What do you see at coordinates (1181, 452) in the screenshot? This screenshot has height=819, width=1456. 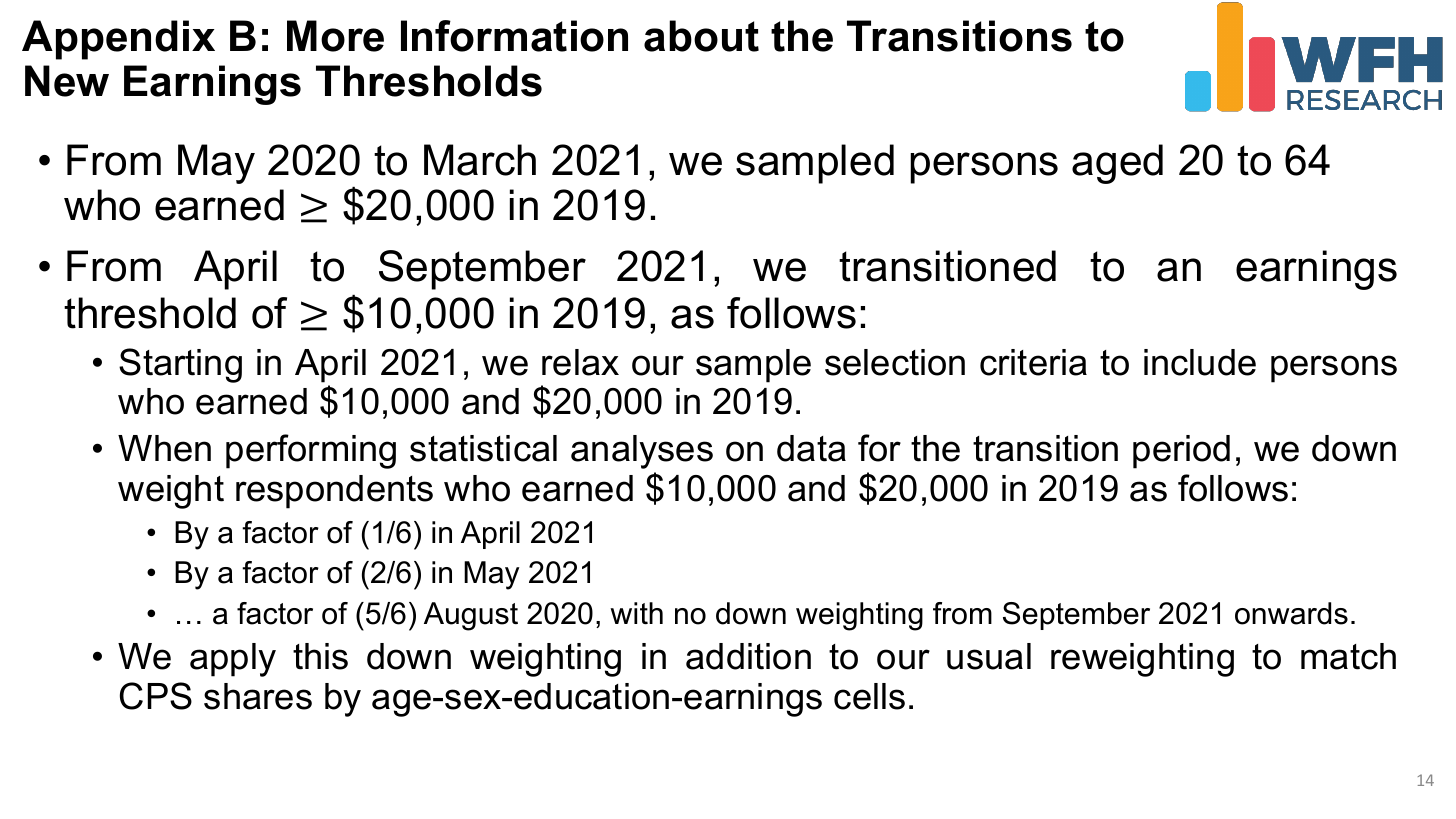 I see `period` at bounding box center [1181, 452].
